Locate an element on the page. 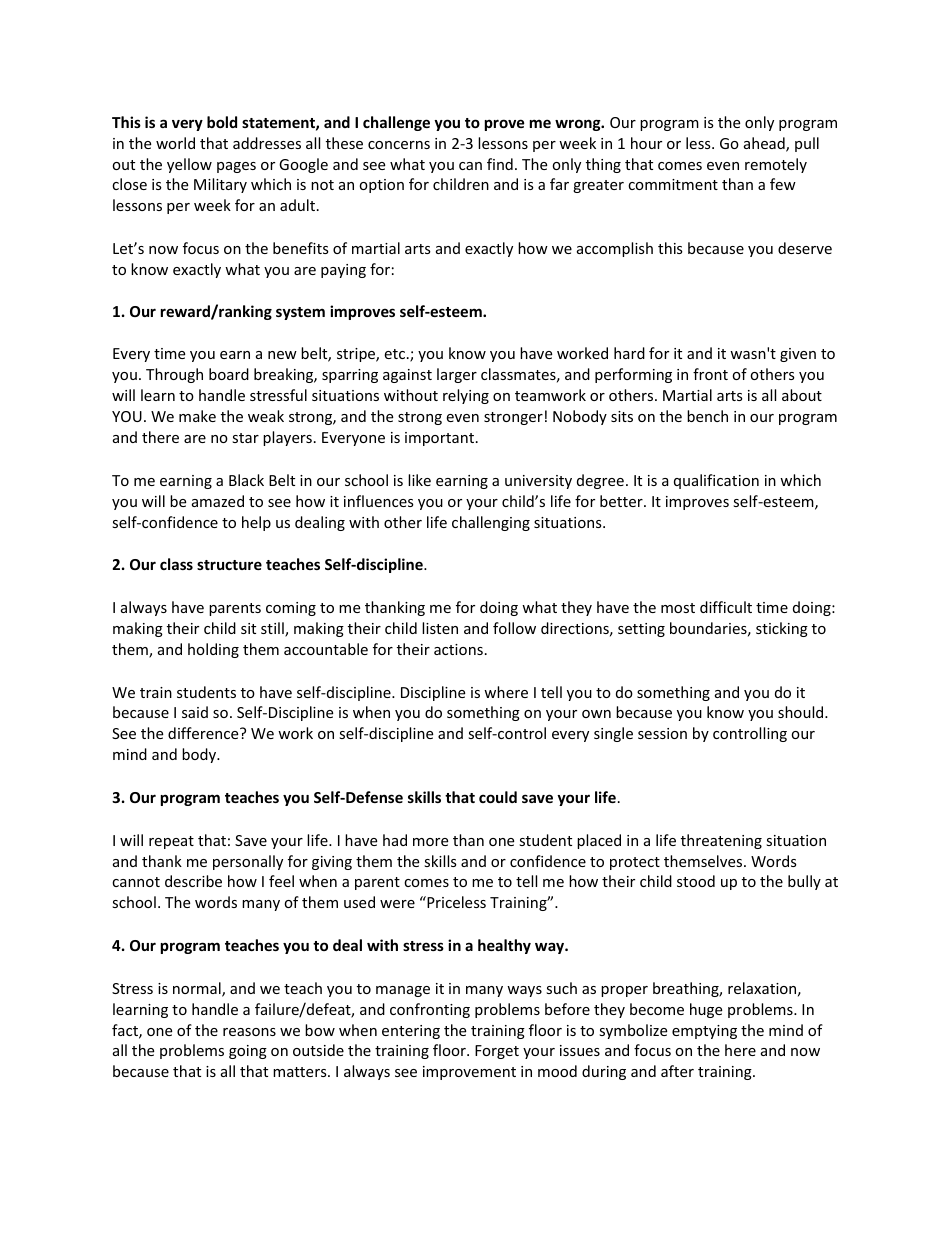 This image has height=1233, width=952. ahead is located at coordinates (765, 144).
